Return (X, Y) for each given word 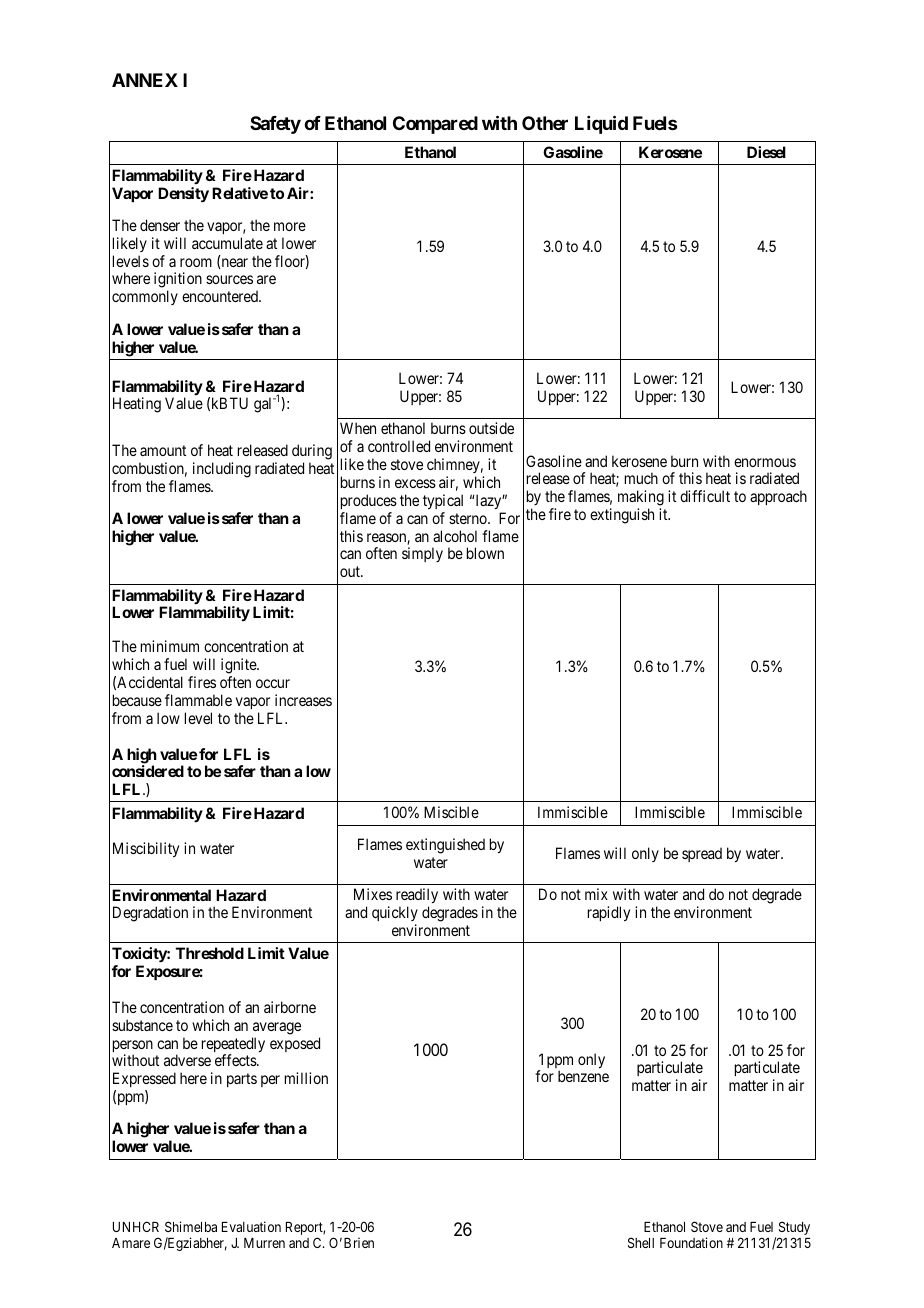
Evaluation (251, 1226)
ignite (239, 666)
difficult (705, 496)
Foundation (691, 1242)
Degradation (150, 914)
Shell (641, 1242)
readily (417, 897)
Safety (275, 125)
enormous (765, 462)
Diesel (766, 152)
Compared (435, 125)
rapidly (609, 913)
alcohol (455, 536)
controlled (399, 446)
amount (163, 450)
